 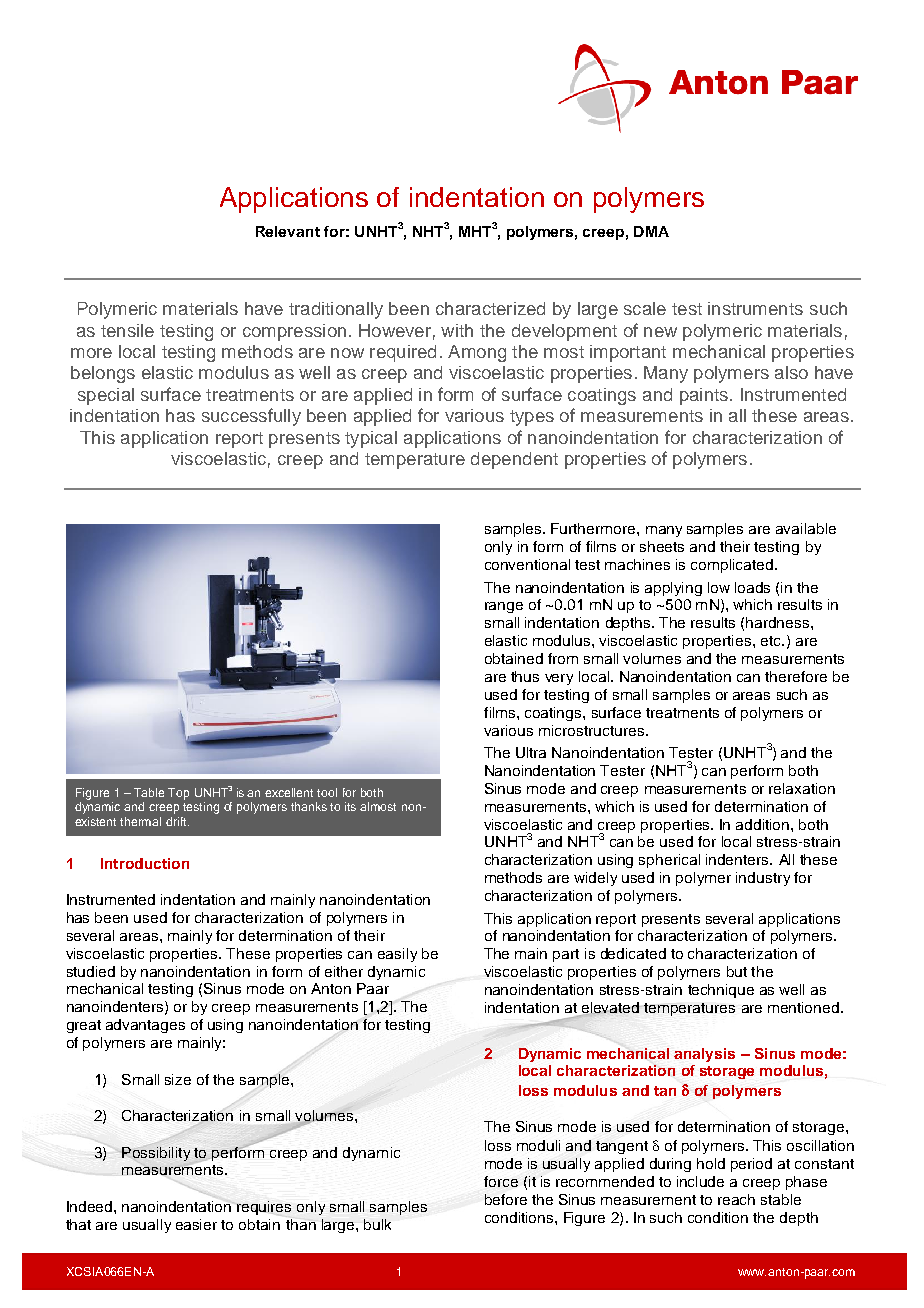 What do you see at coordinates (501, 1181) in the screenshot?
I see `force` at bounding box center [501, 1181].
